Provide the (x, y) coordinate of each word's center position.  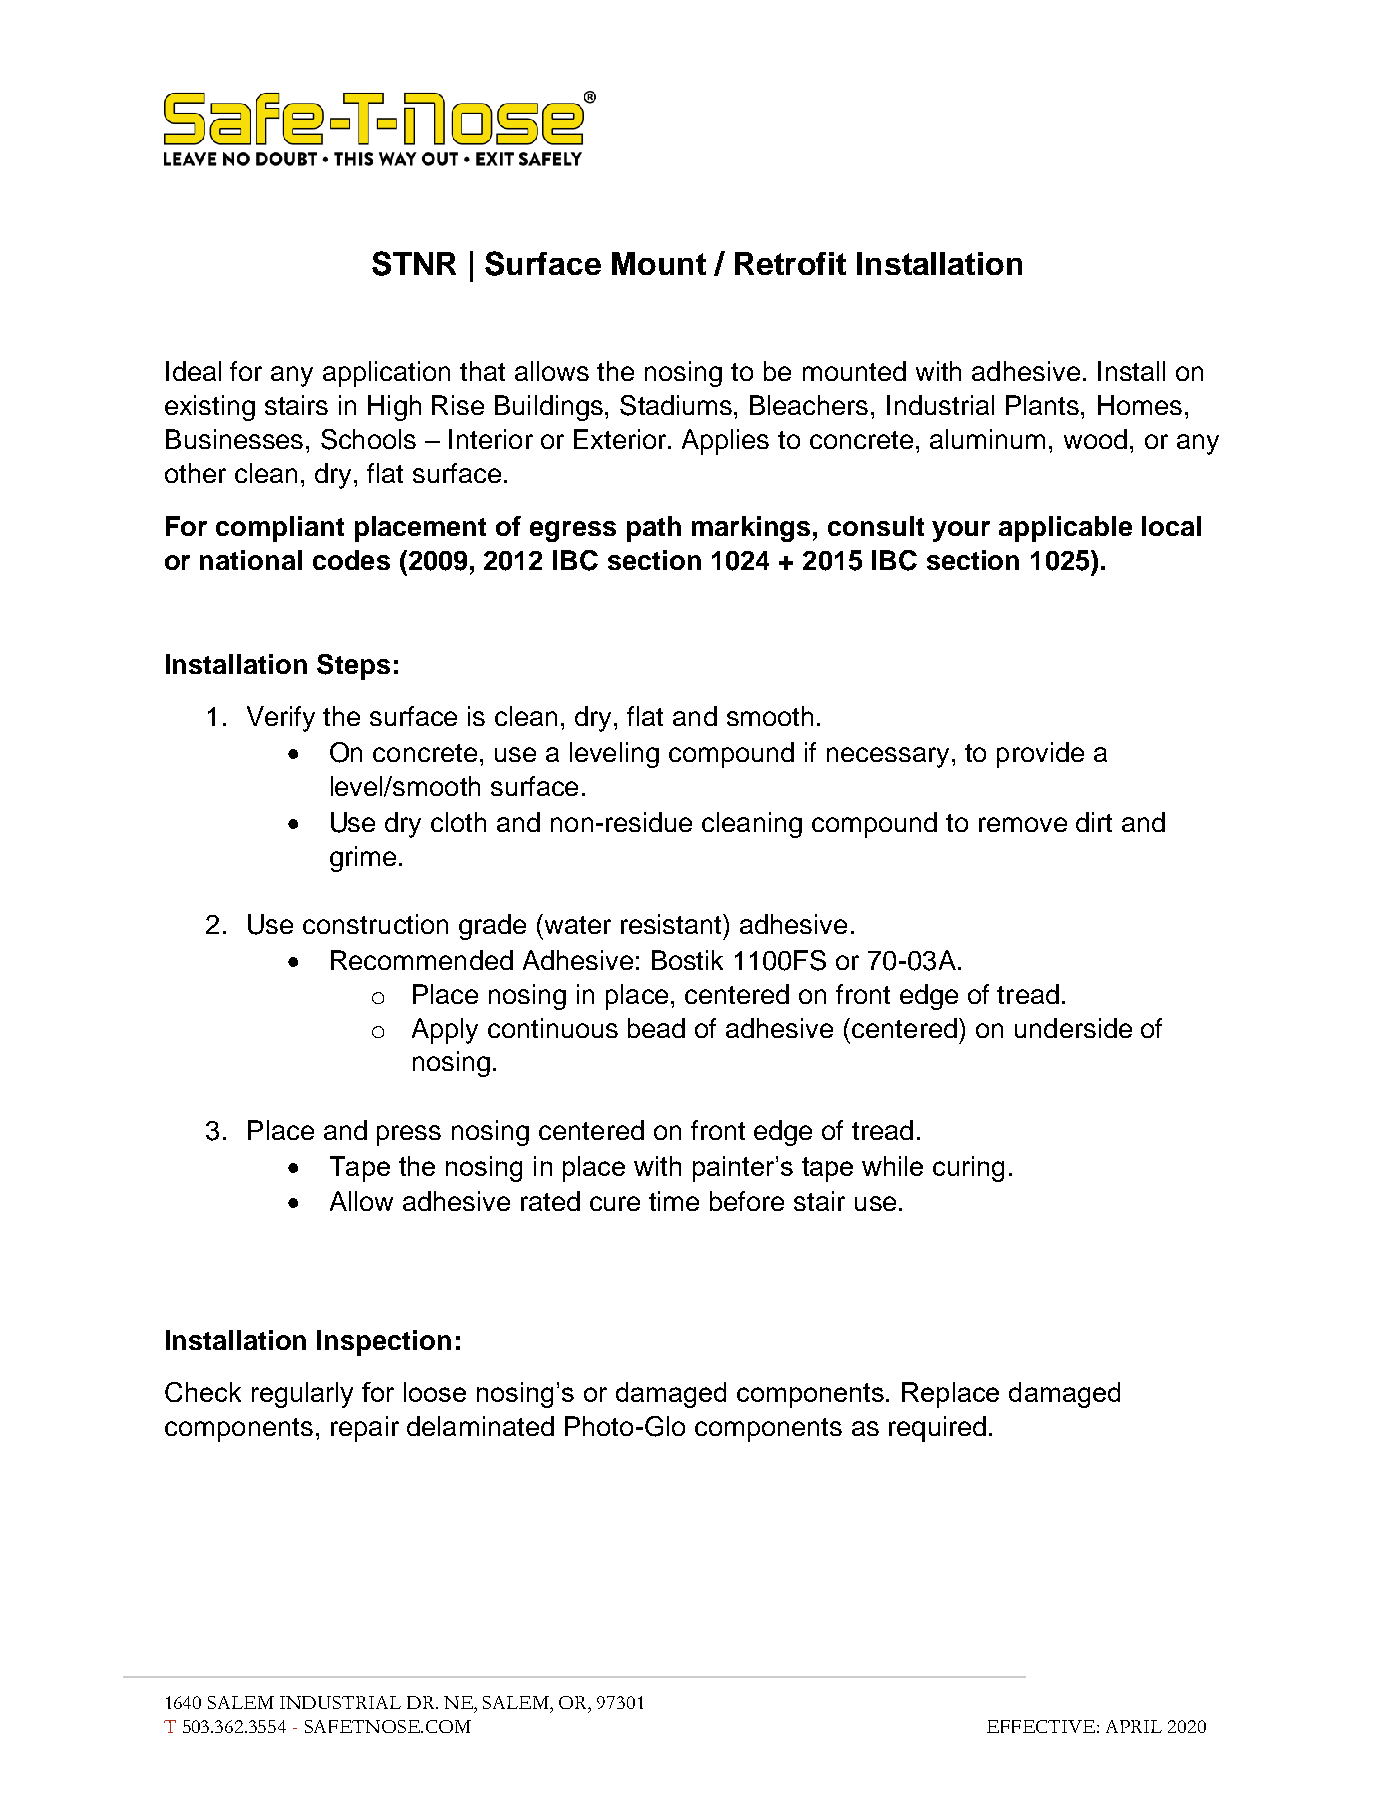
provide (1040, 755)
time (674, 1201)
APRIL (1134, 1726)
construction (375, 924)
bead (656, 1028)
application (386, 374)
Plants (1042, 405)
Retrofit (790, 263)
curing (968, 1169)
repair (365, 1429)
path (654, 529)
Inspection (384, 1343)
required (937, 1429)
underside (1073, 1028)
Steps (353, 667)
